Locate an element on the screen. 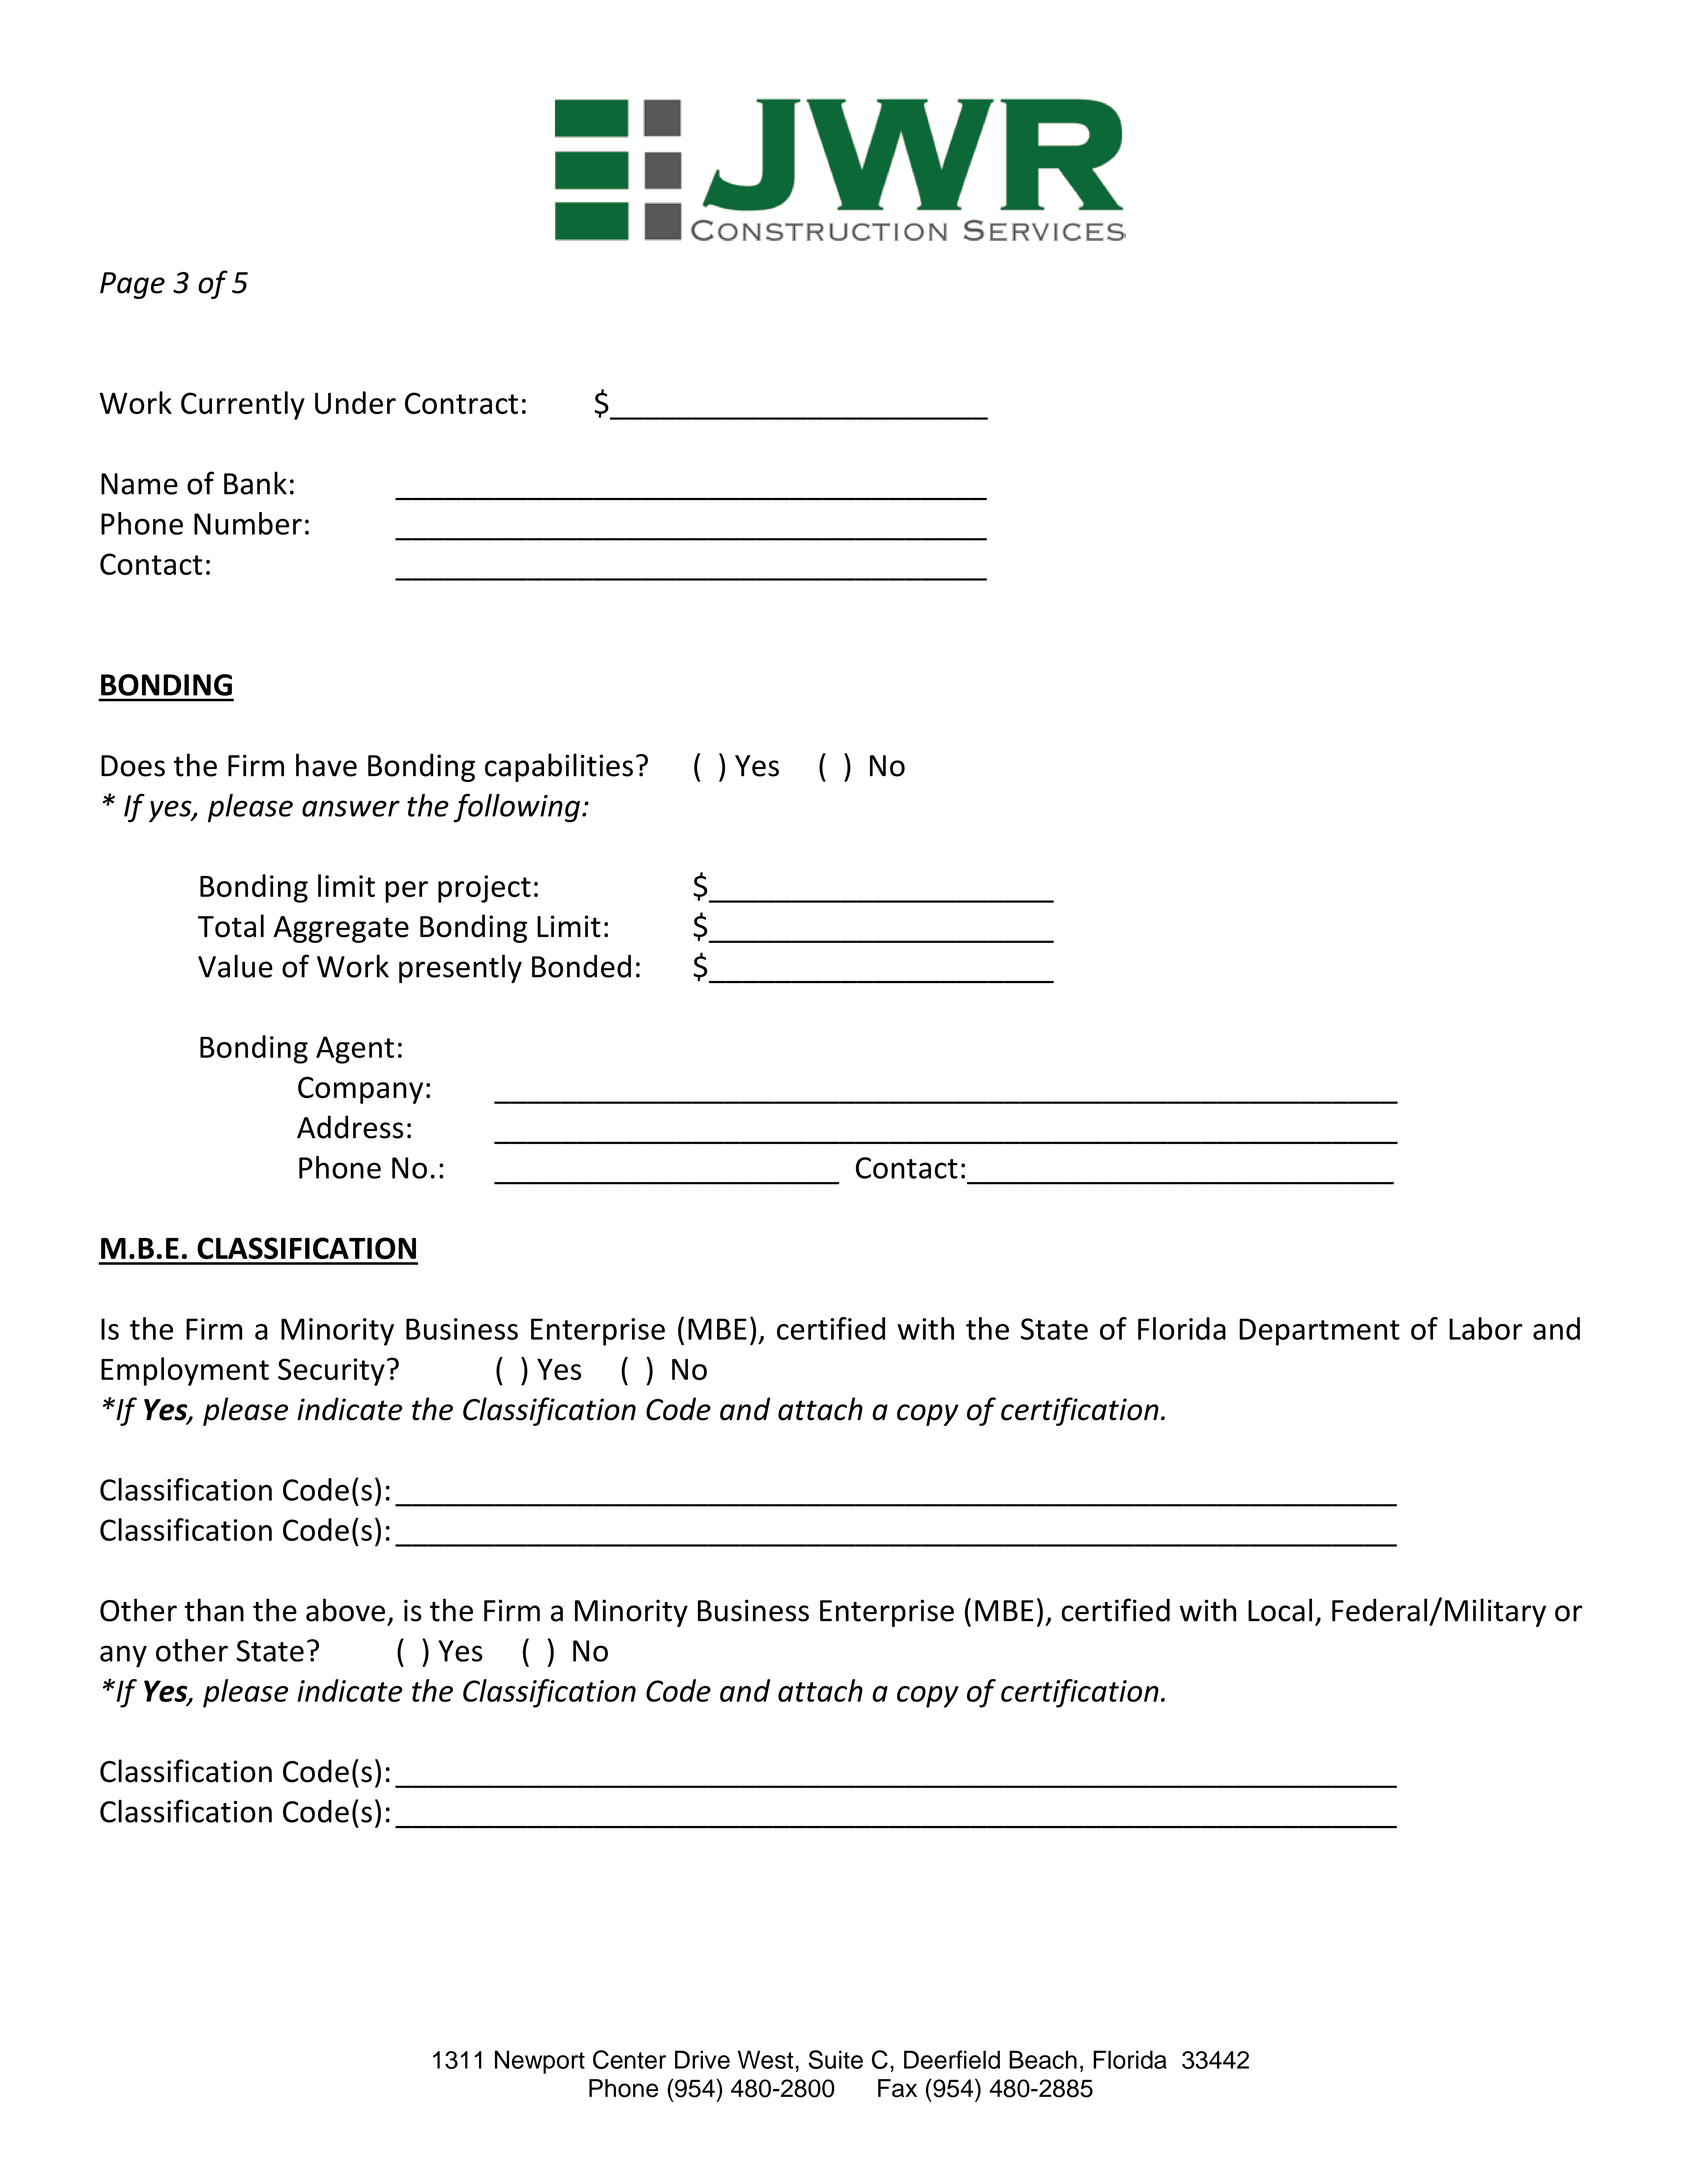 Image resolution: width=1681 pixels, height=2176 pixels. Department is located at coordinates (1319, 1332).
